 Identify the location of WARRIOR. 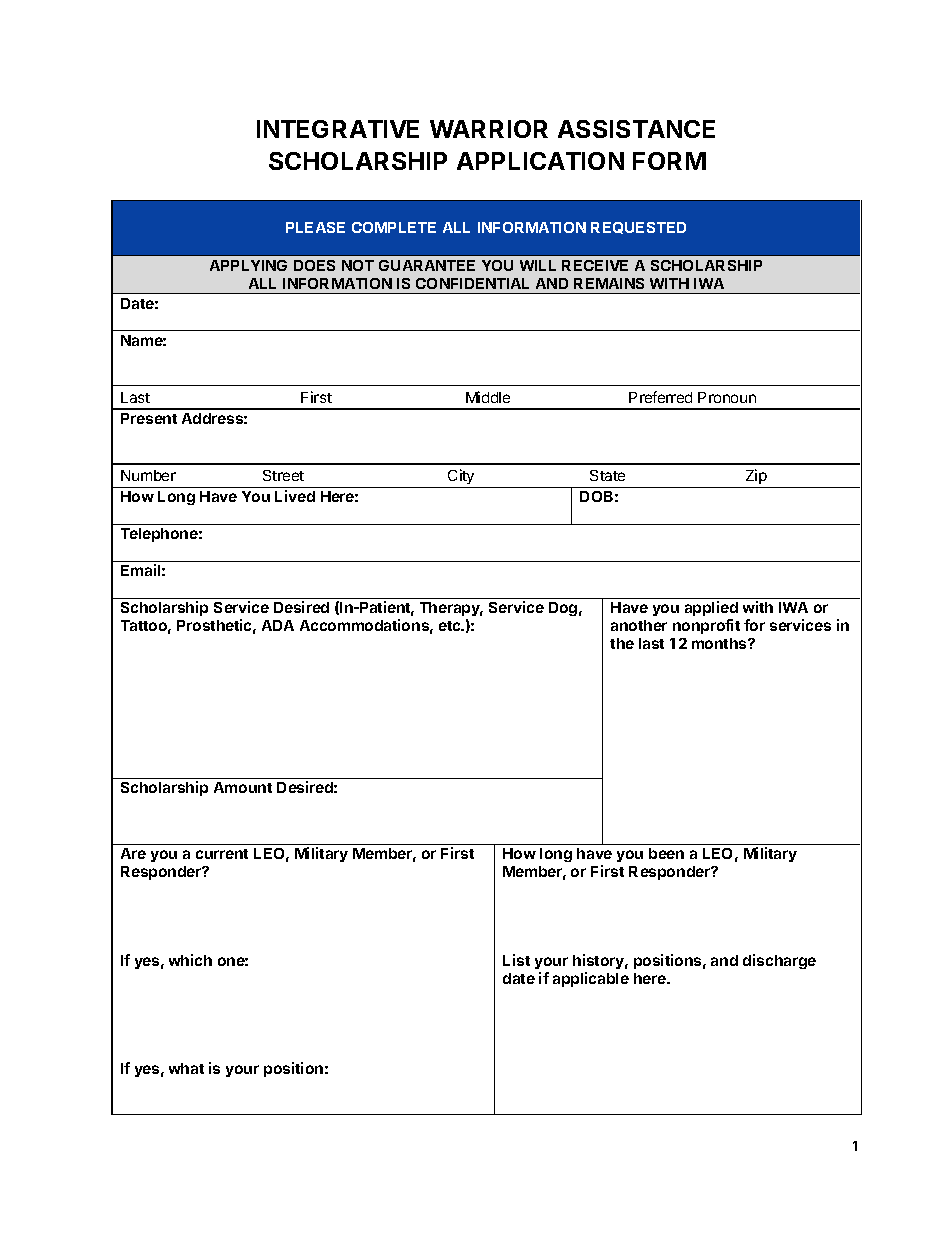
(489, 129).
